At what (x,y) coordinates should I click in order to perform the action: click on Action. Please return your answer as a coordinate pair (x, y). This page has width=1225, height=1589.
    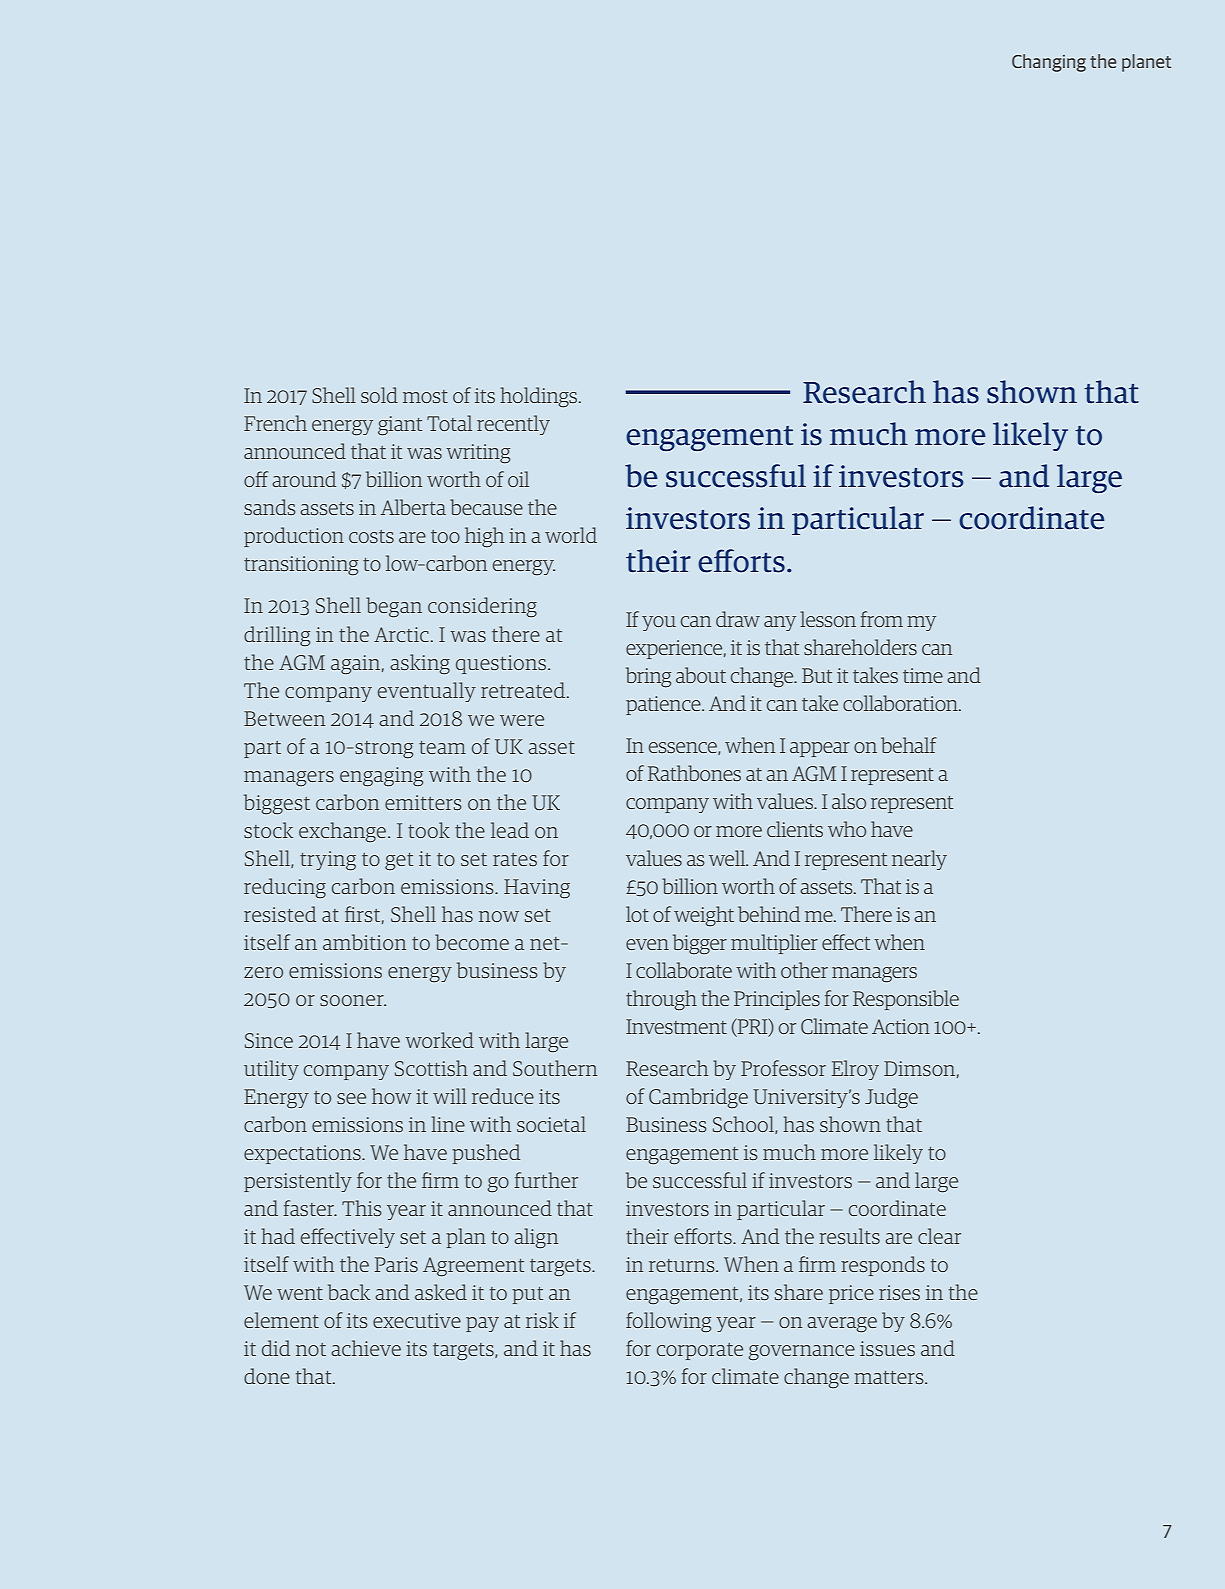
    Looking at the image, I should click on (901, 1026).
